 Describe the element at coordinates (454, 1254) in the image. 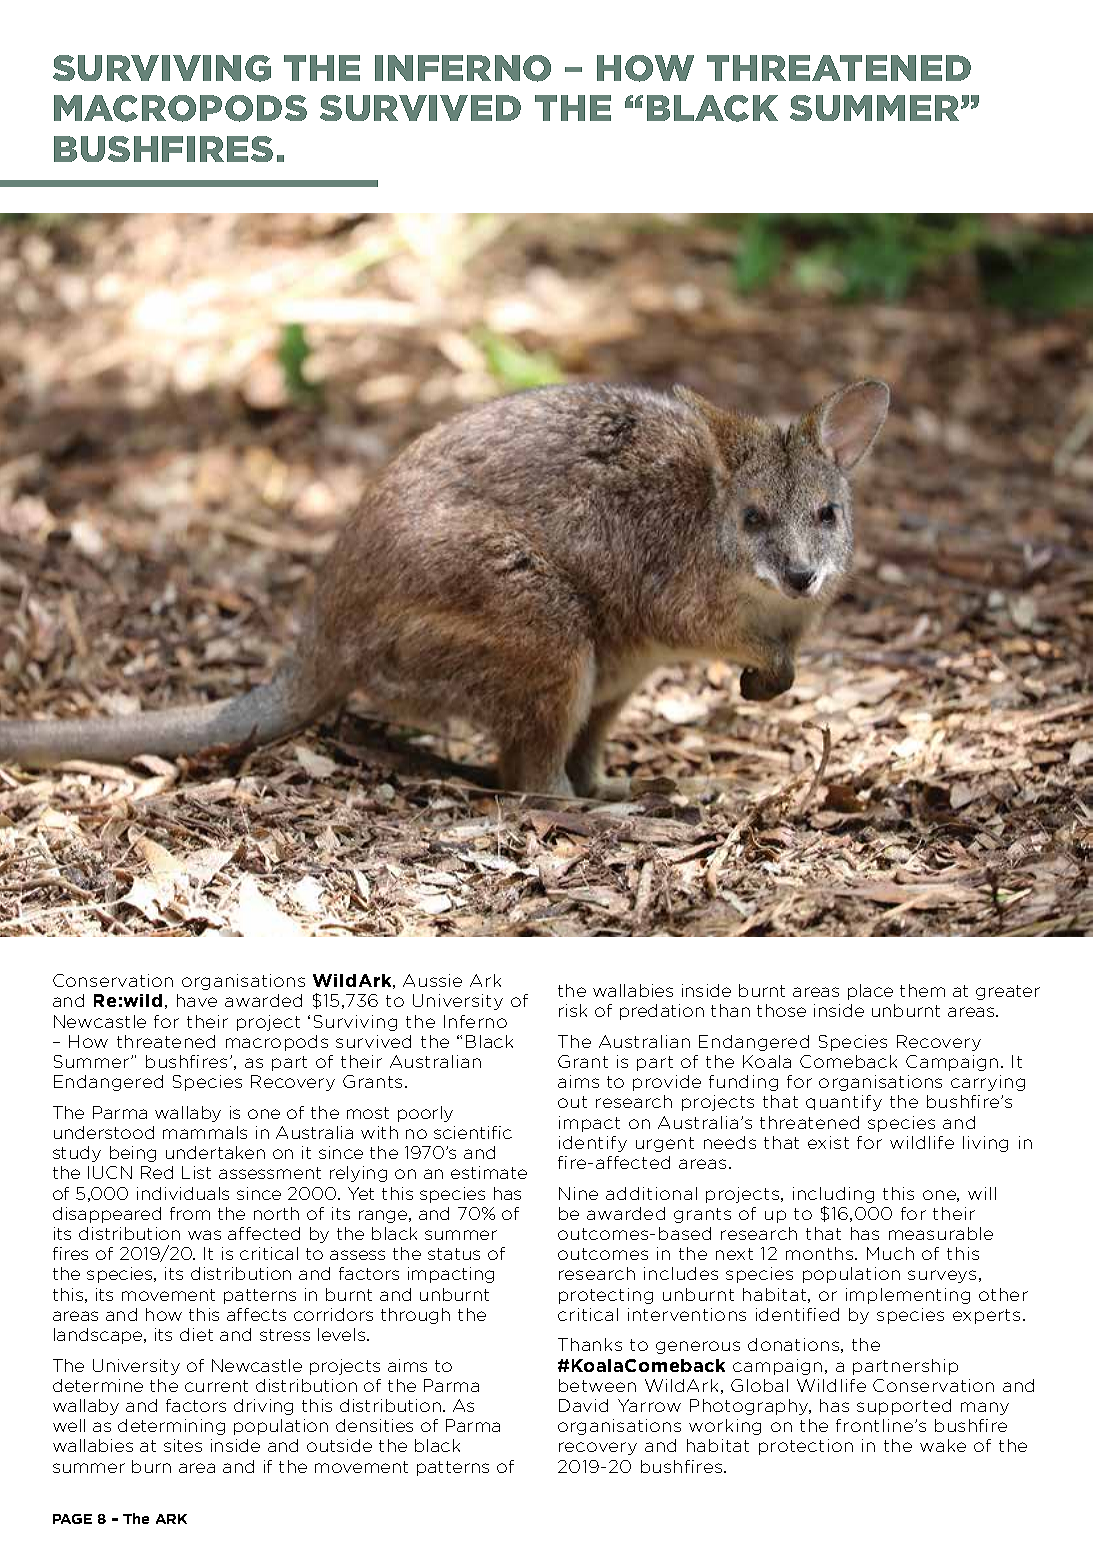

I see `status` at that location.
